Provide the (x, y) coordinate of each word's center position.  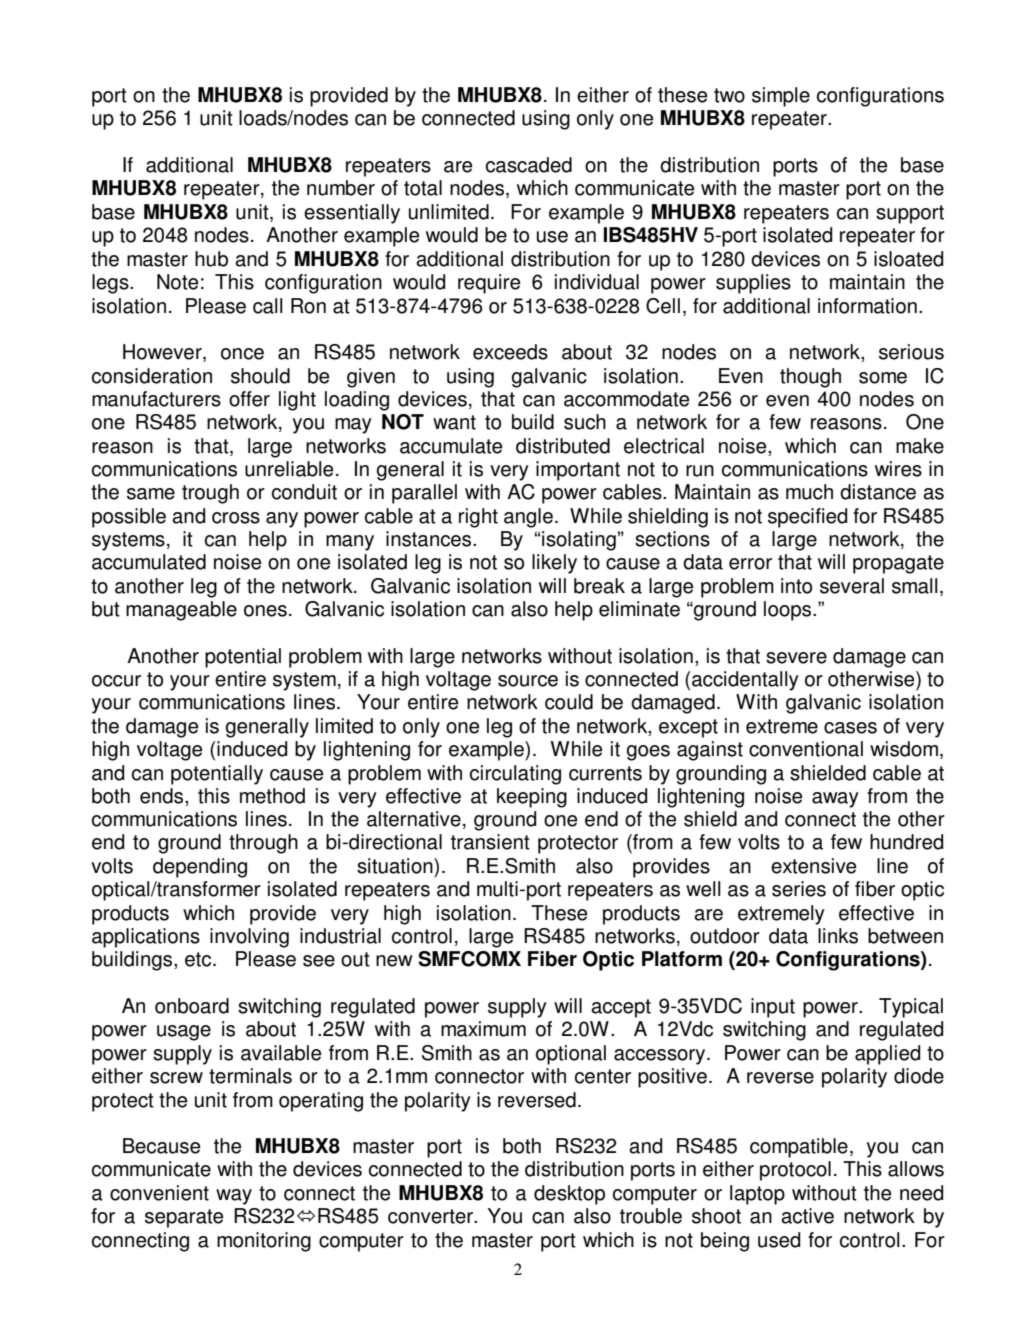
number (341, 188)
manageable (181, 611)
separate (184, 1218)
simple (781, 97)
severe (796, 658)
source (528, 681)
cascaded (529, 165)
